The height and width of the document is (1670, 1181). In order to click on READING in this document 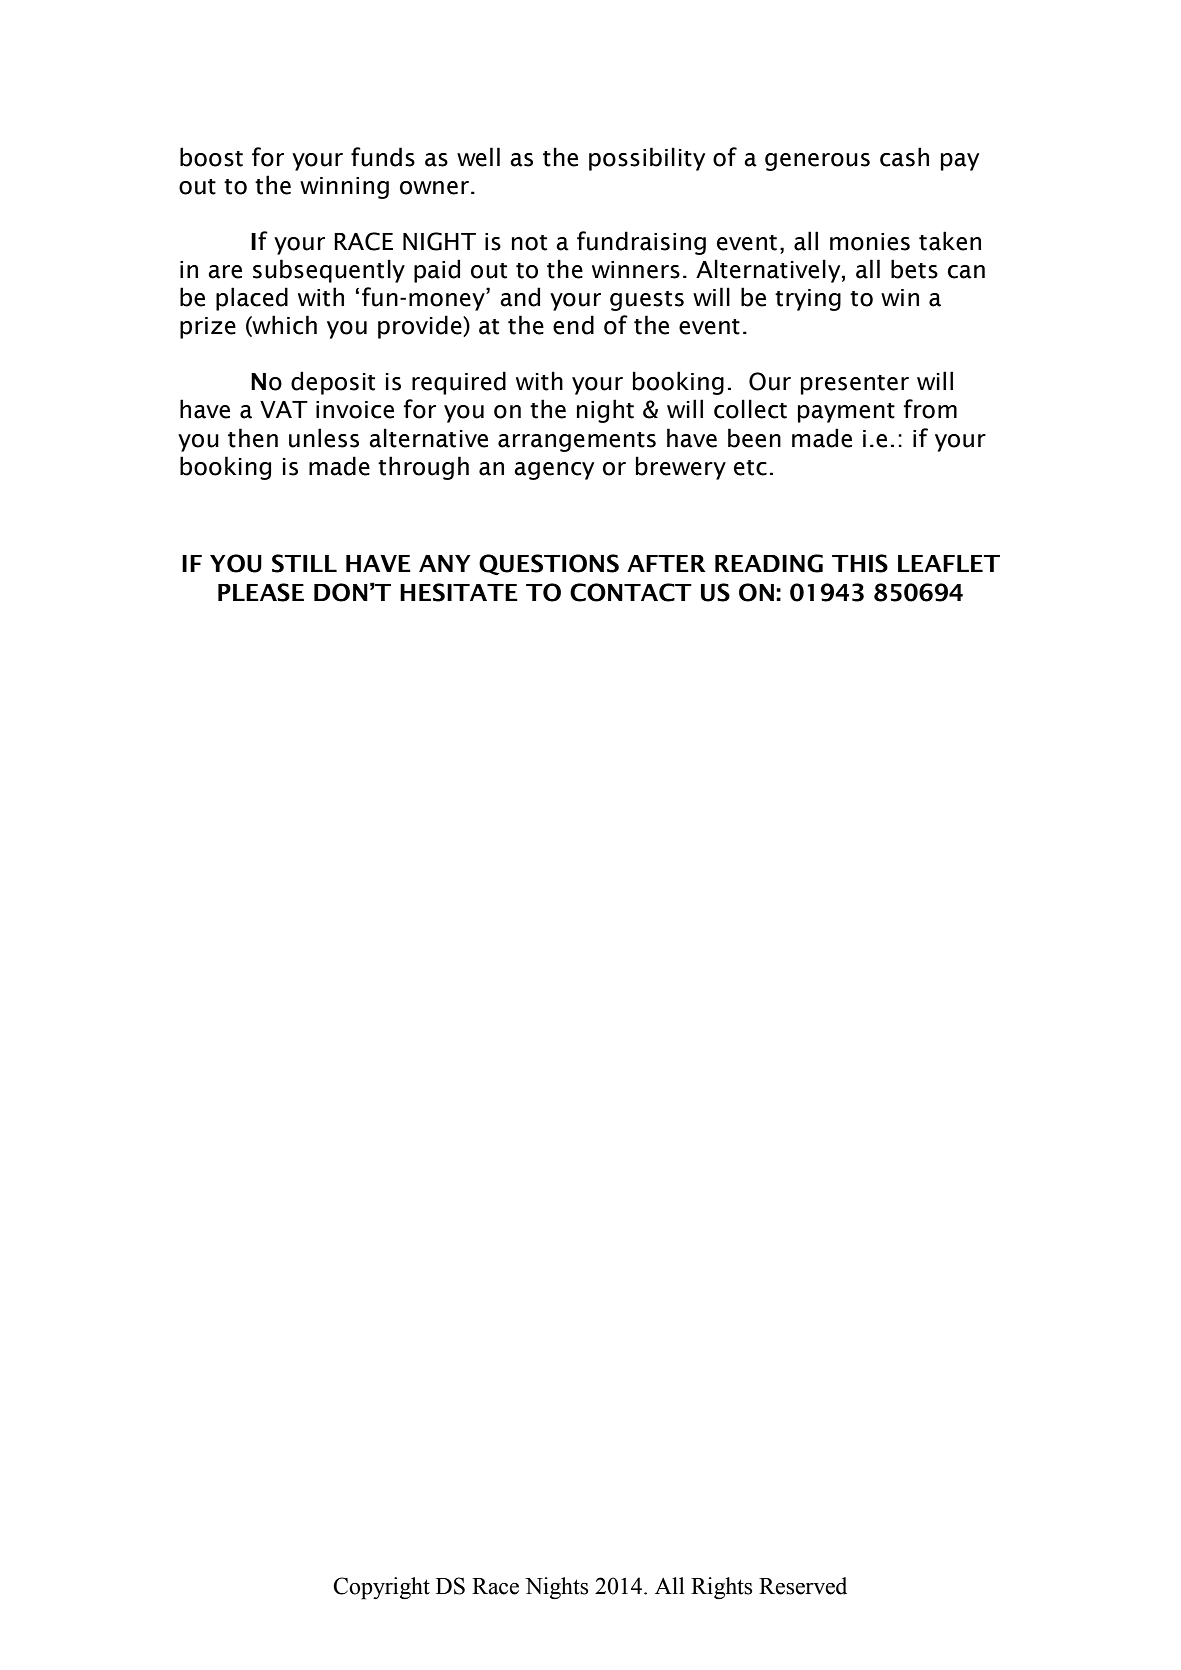, I will do `click(769, 563)`.
